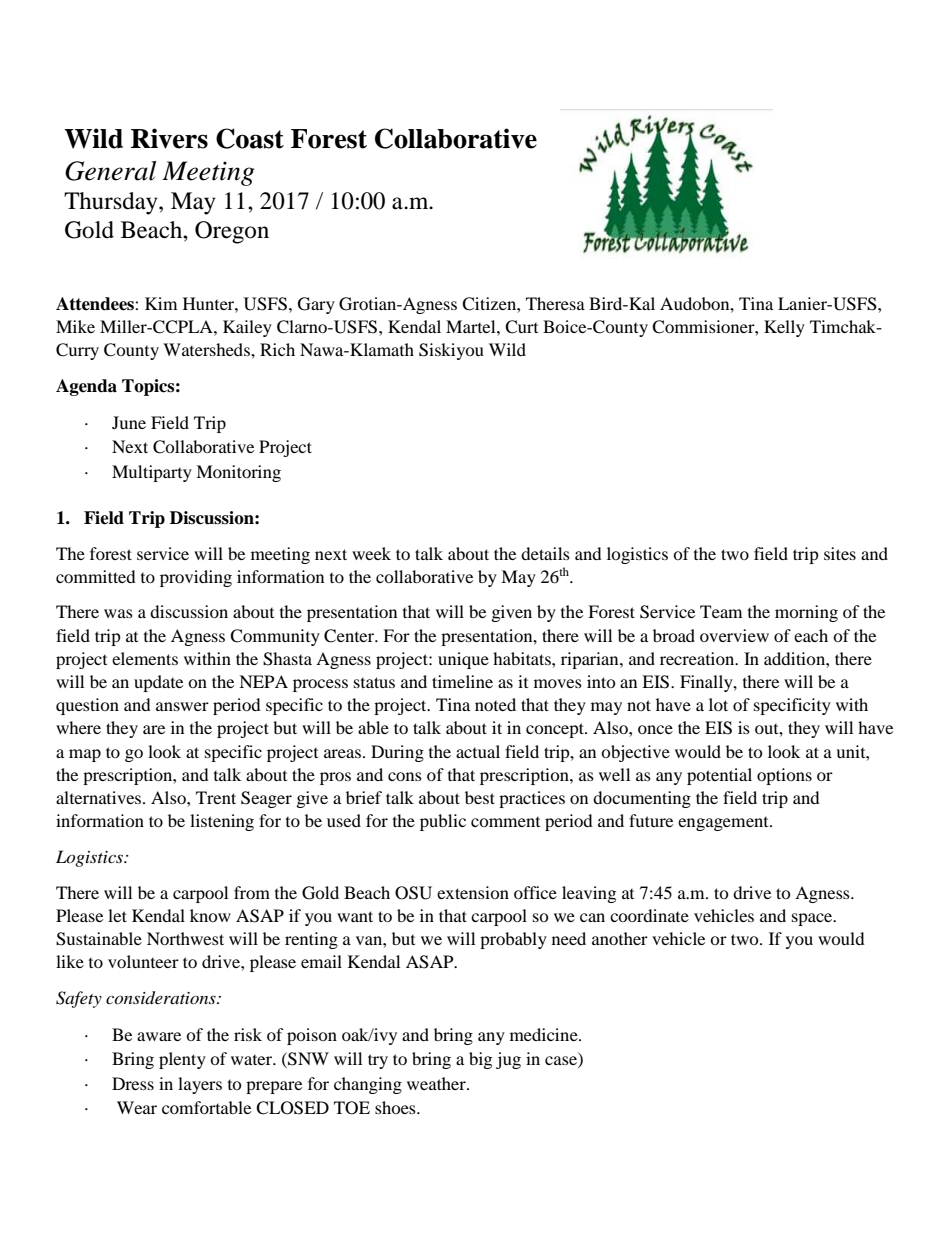 The image size is (952, 1233). What do you see at coordinates (133, 1083) in the screenshot?
I see `Dress` at bounding box center [133, 1083].
